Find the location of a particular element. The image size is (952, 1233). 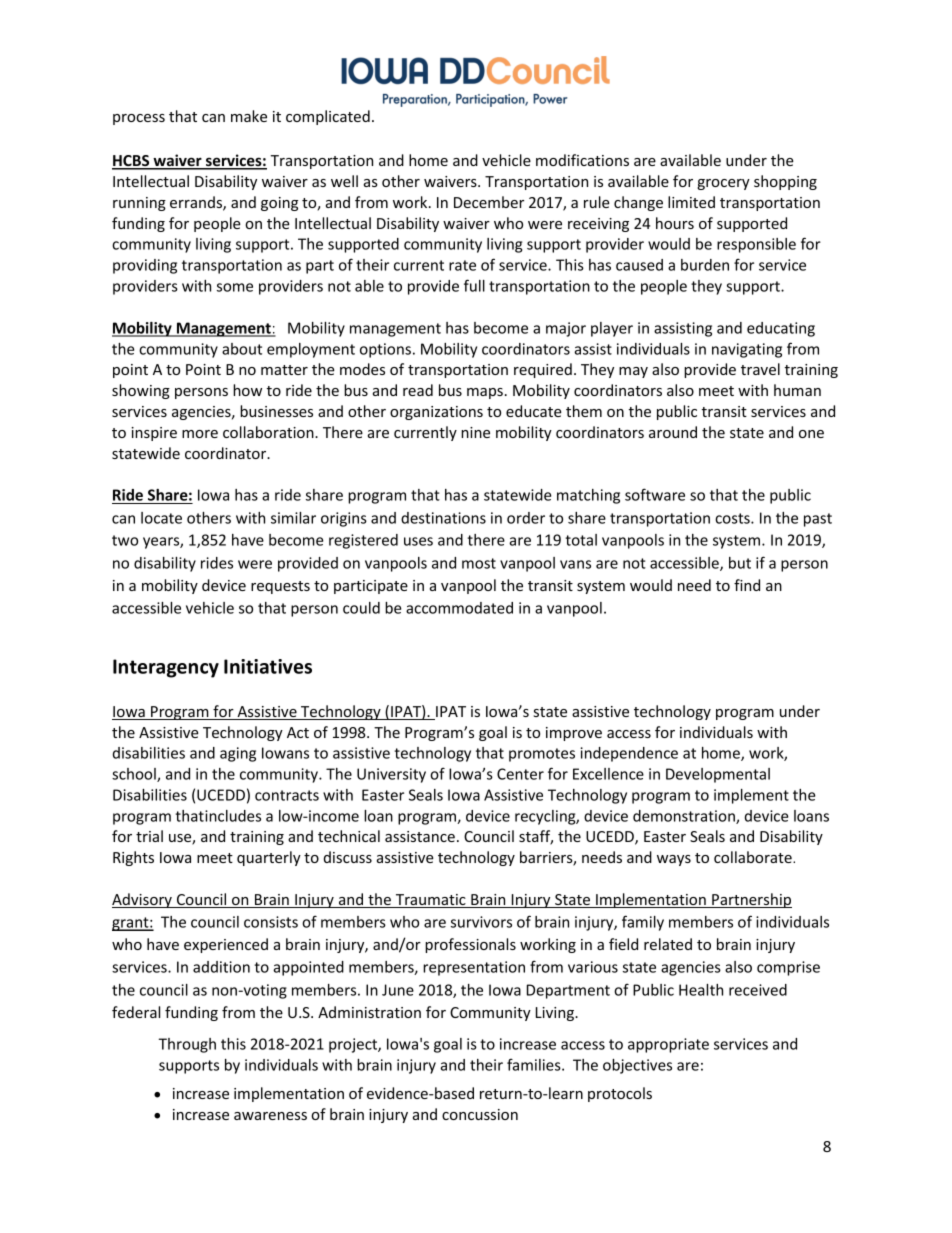

full is located at coordinates (474, 285).
